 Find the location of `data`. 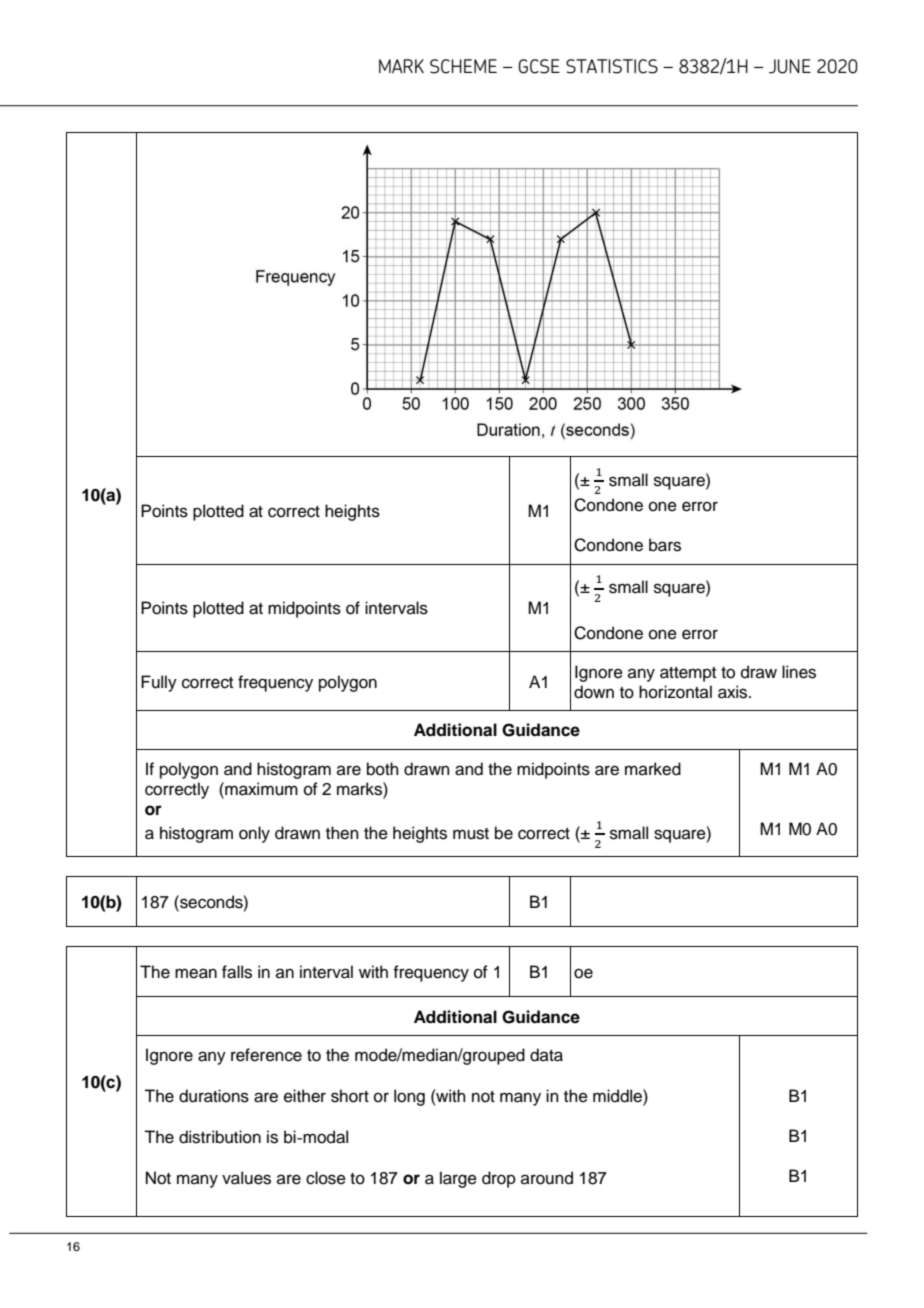

data is located at coordinates (546, 1055).
